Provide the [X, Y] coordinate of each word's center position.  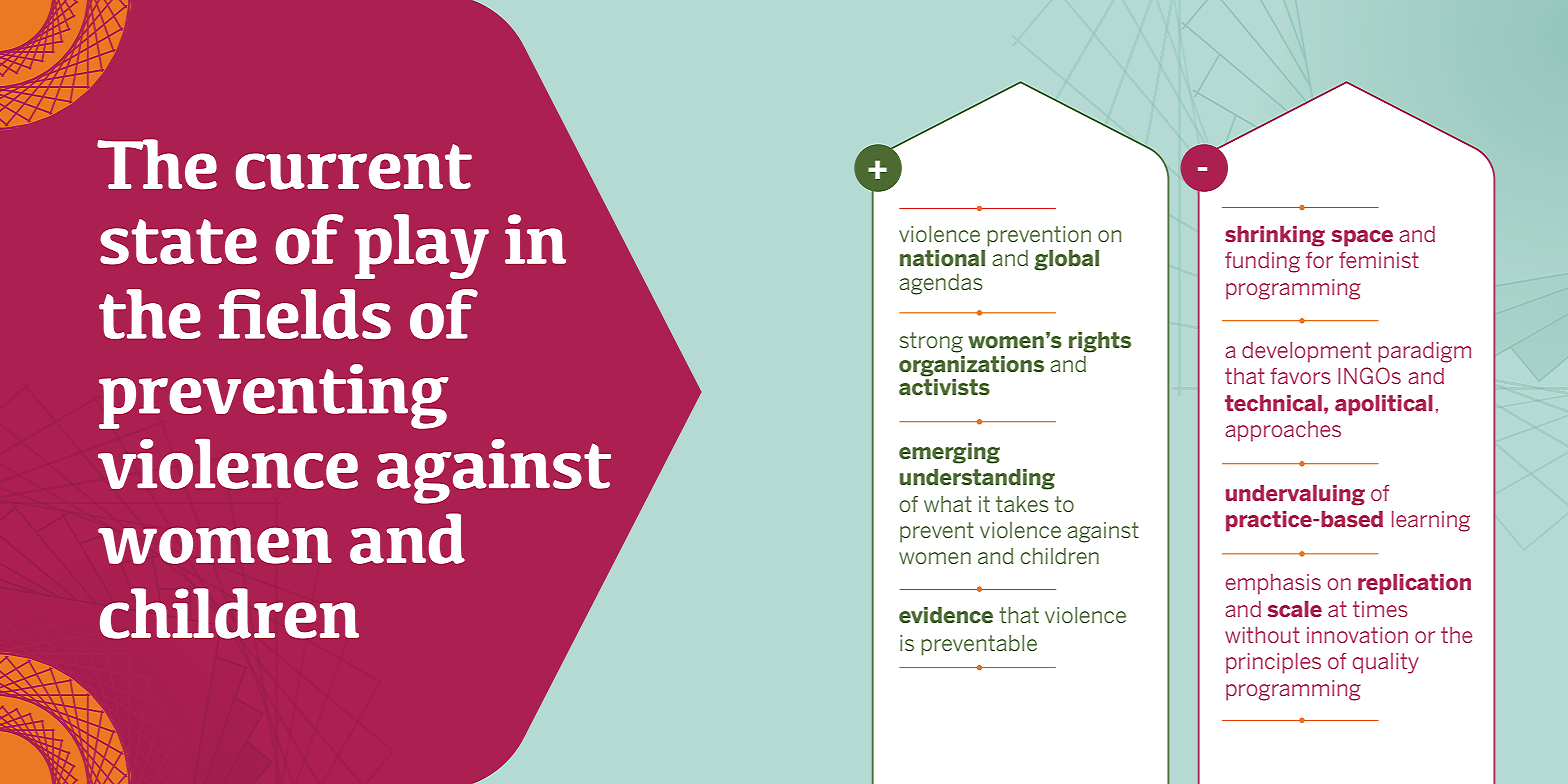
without [1262, 635]
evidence [946, 615]
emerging [949, 453]
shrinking [1275, 236]
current [354, 167]
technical [1273, 403]
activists [944, 387]
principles [1273, 663]
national [942, 258]
